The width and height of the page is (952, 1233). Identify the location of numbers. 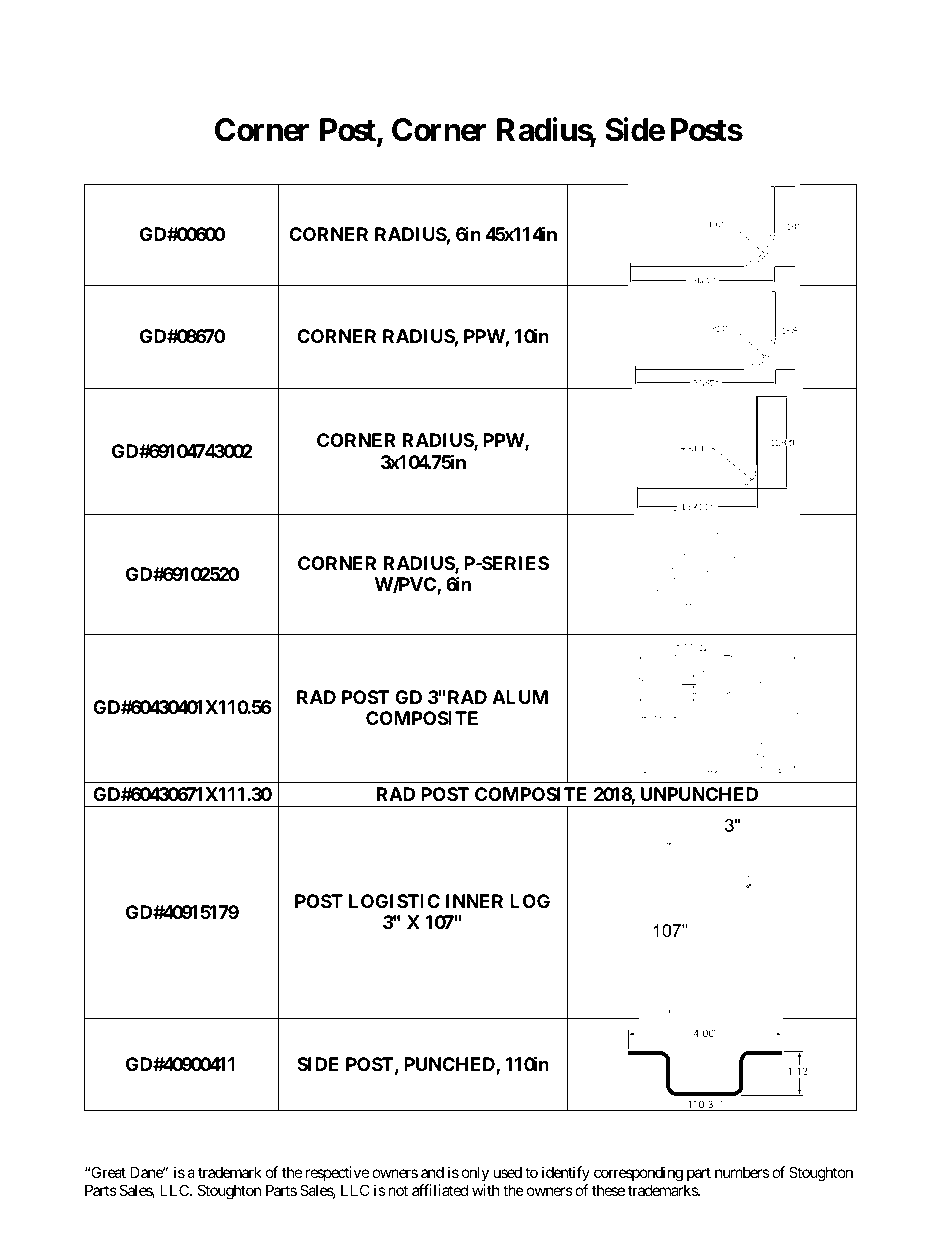
(742, 1172).
